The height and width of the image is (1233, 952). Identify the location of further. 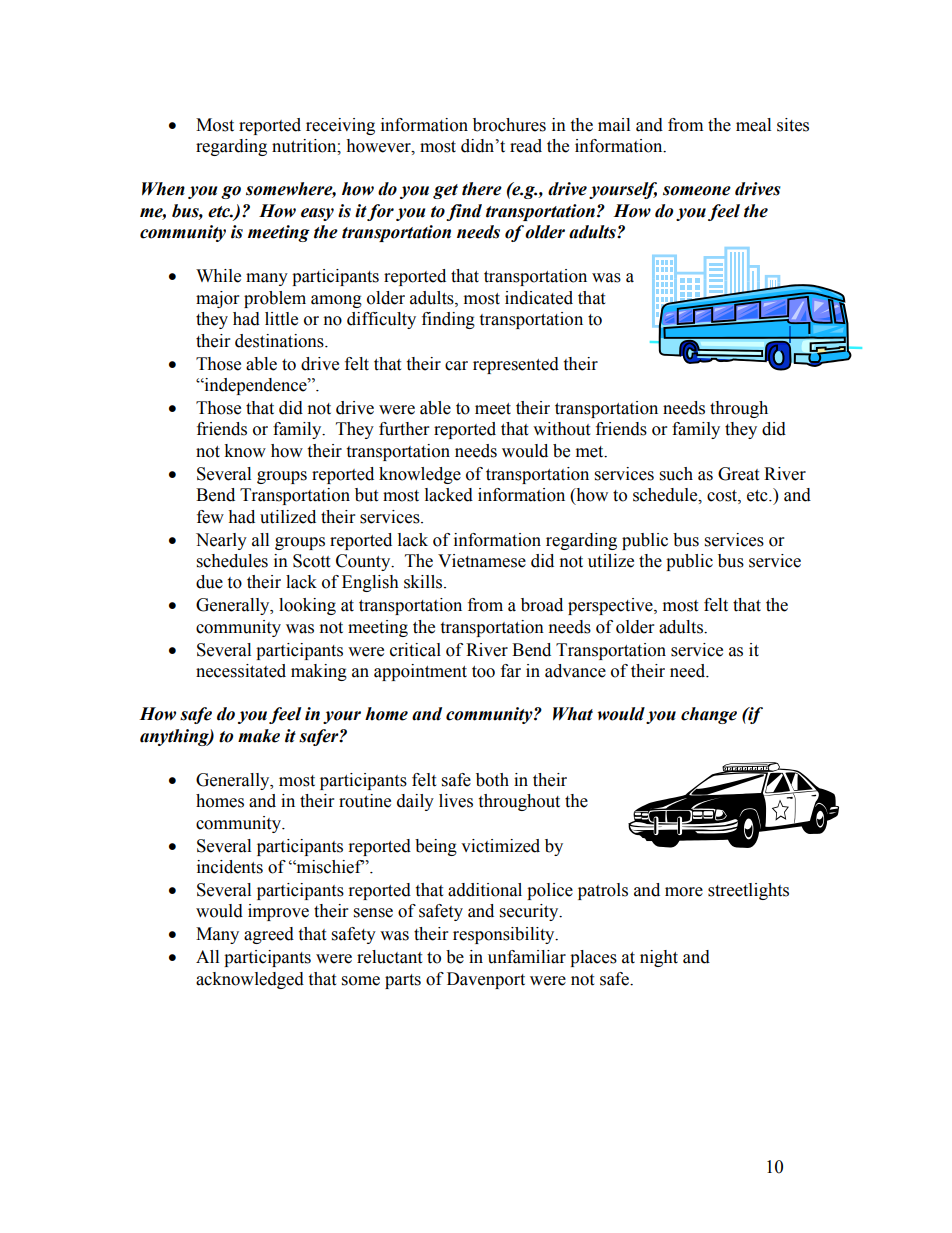
(404, 429).
